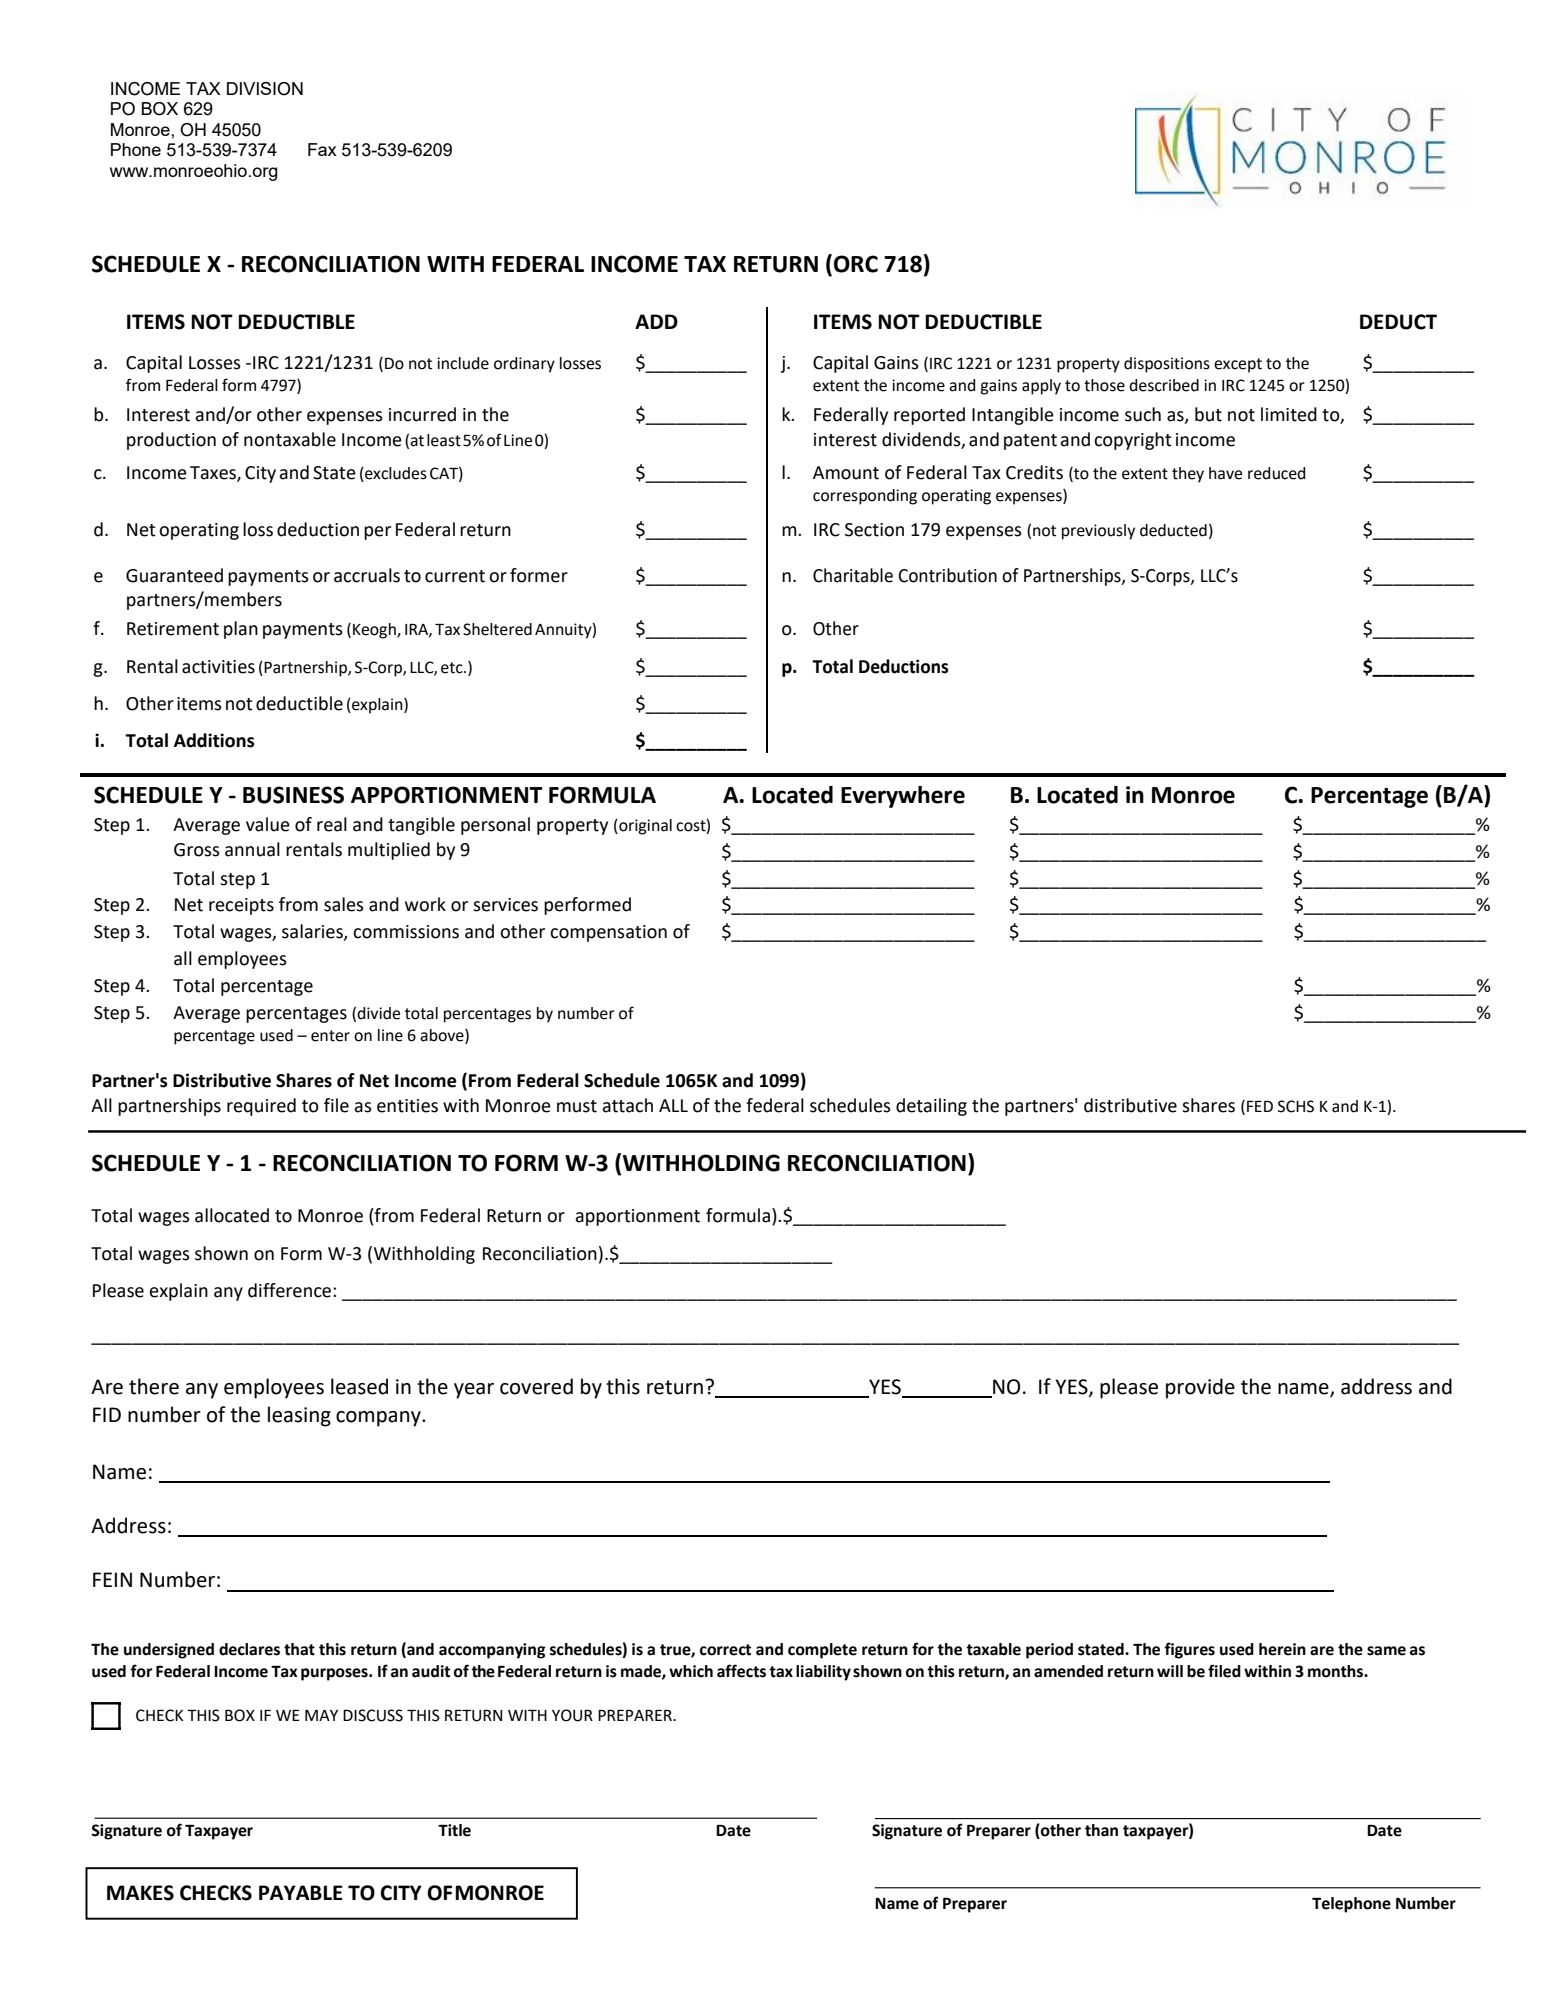  Describe the element at coordinates (301, 1892) in the screenshot. I see `PAYABLE` at that location.
